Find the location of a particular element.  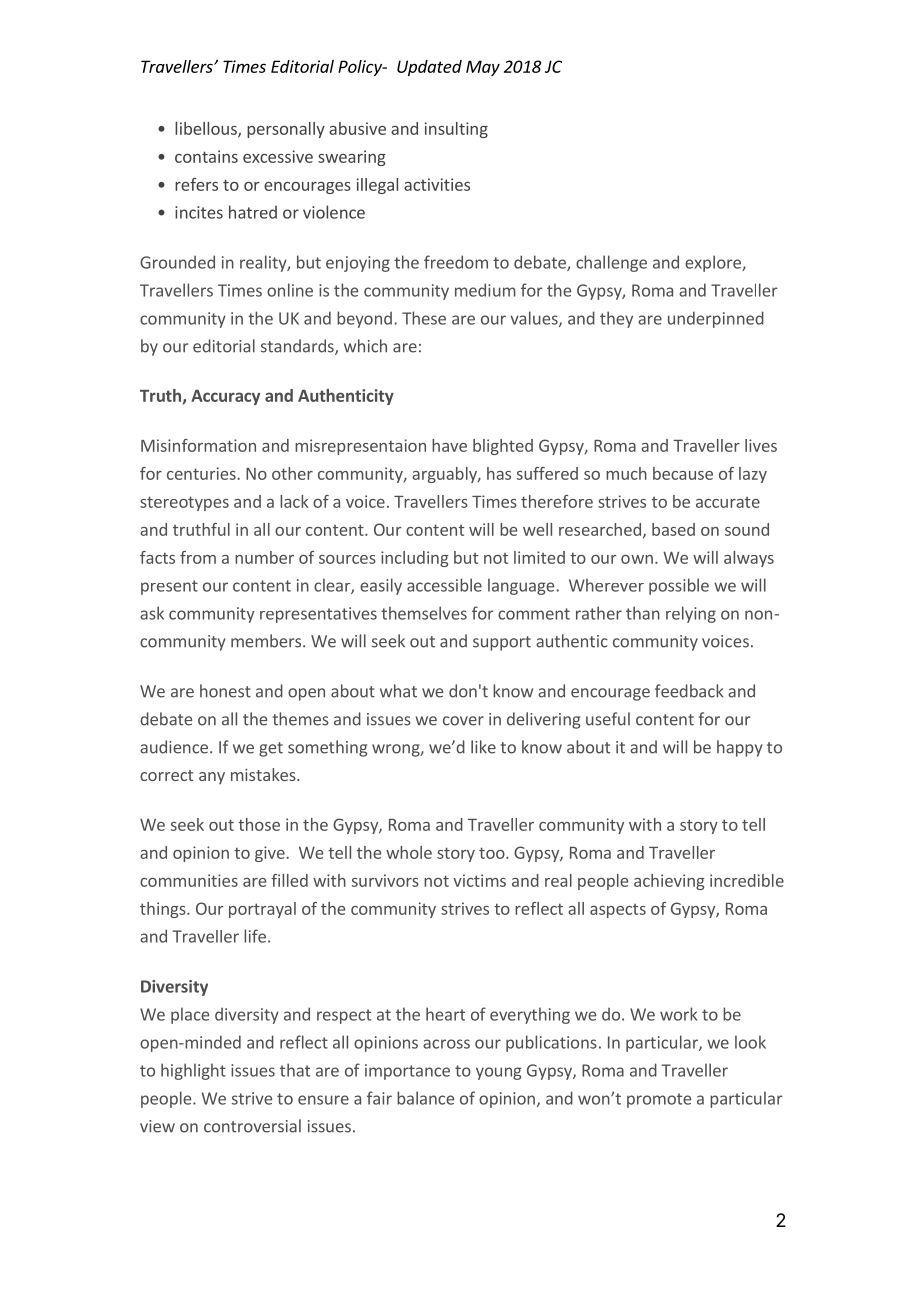

balance is located at coordinates (425, 1098).
